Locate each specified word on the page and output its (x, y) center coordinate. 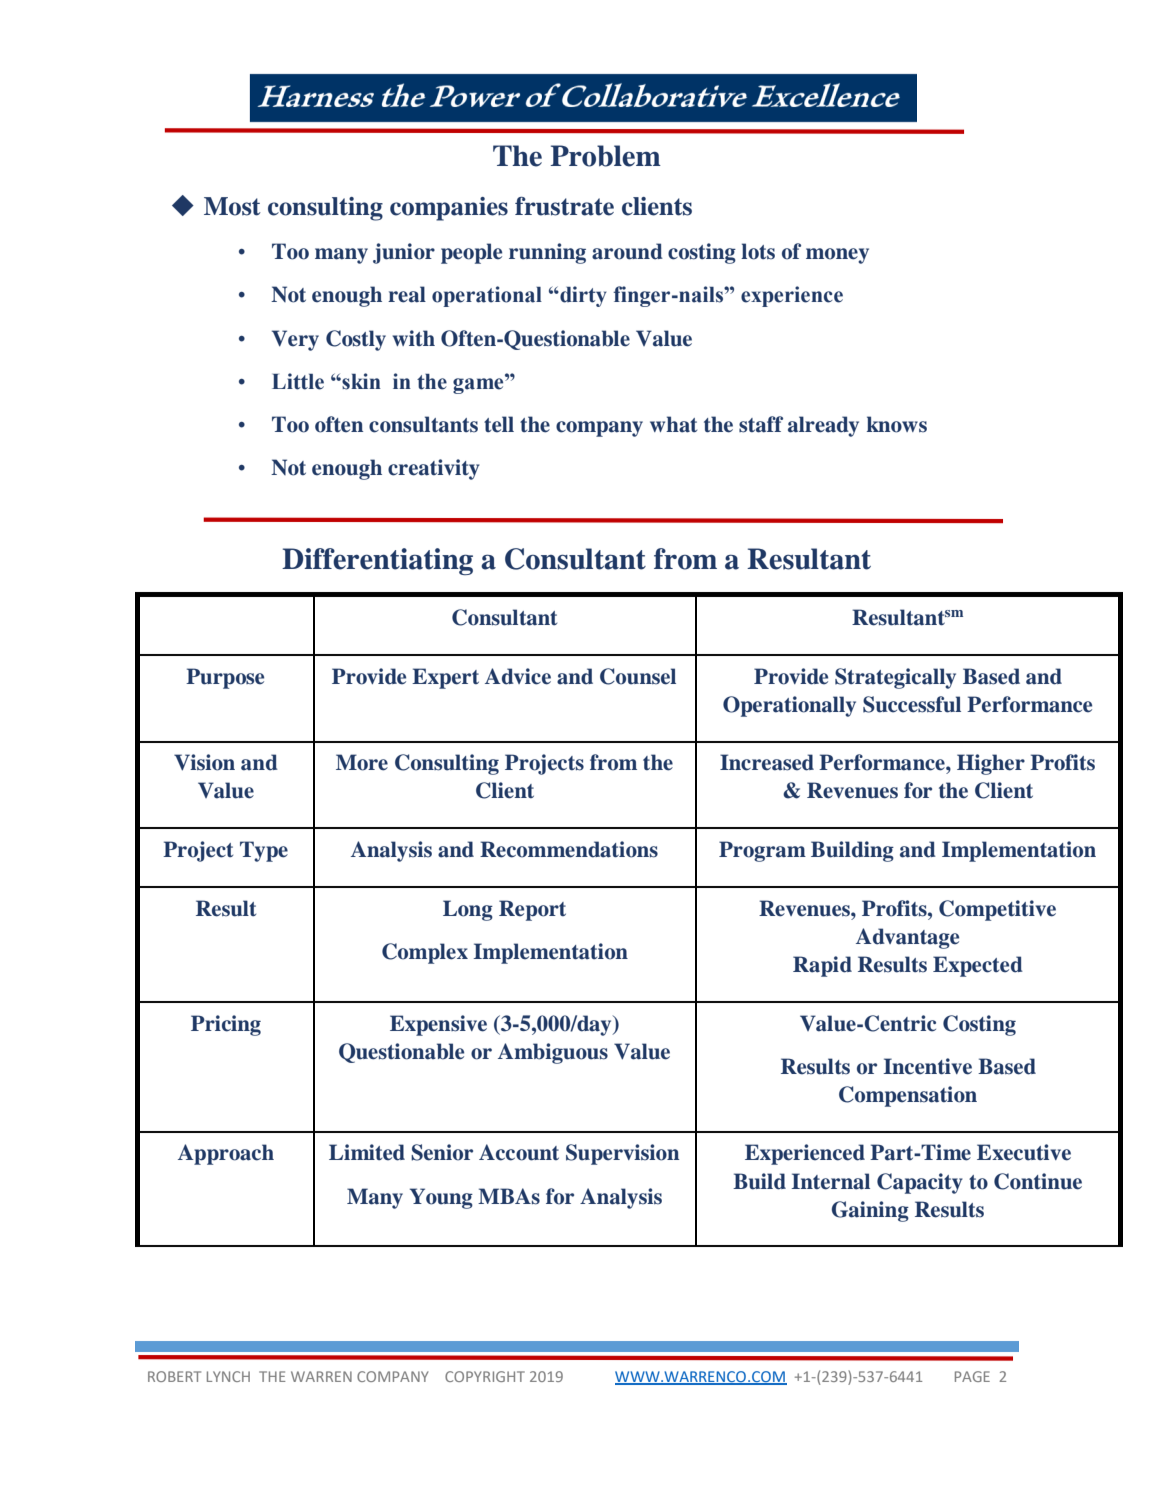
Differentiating (377, 561)
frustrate (564, 206)
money (837, 256)
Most (232, 206)
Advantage (907, 938)
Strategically (895, 678)
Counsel (638, 676)
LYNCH (228, 1376)
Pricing (226, 1025)
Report (532, 910)
